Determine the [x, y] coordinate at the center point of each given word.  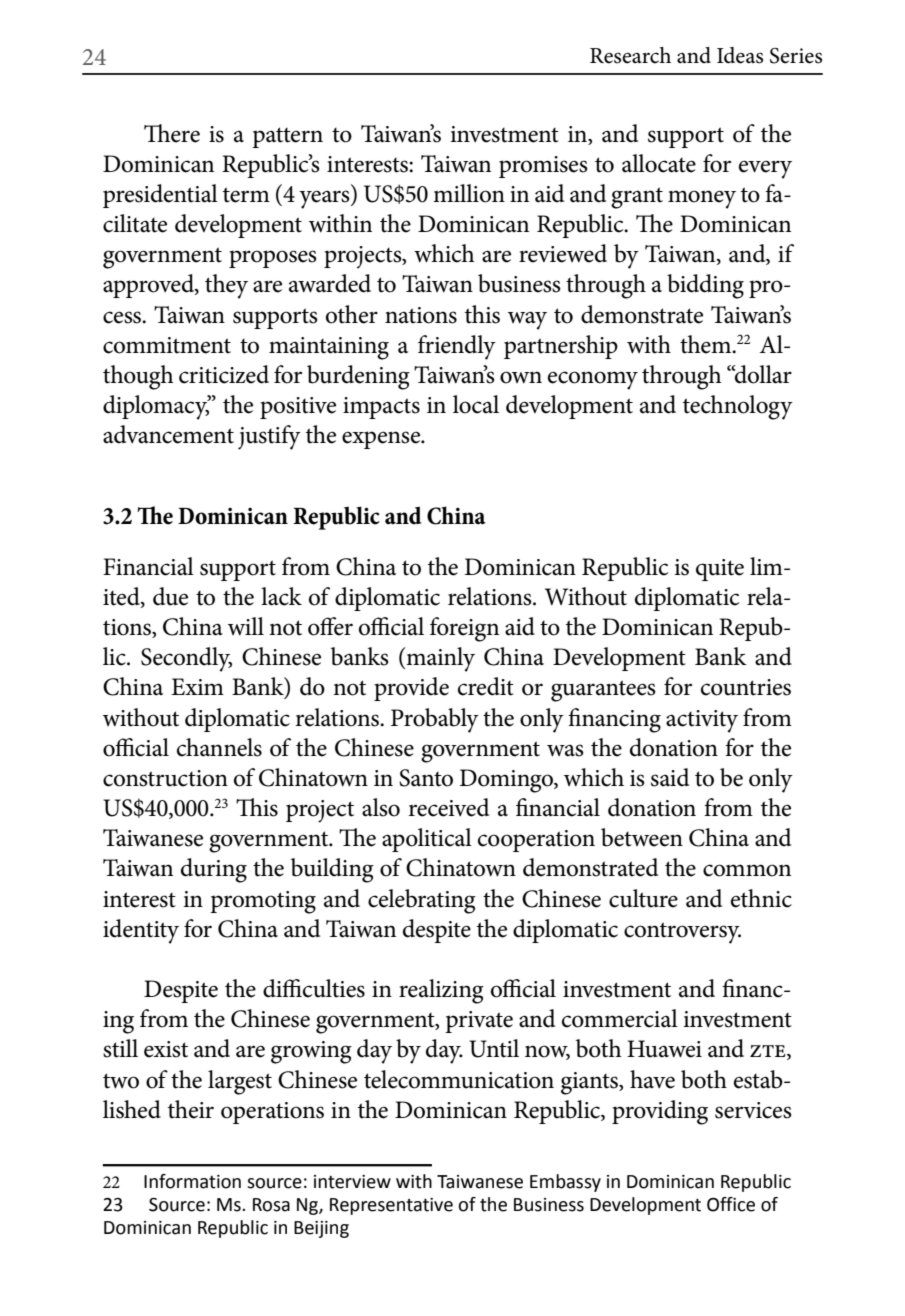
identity [141, 931]
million [469, 193]
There [172, 133]
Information [192, 1181]
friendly [457, 347]
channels [219, 747]
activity [702, 721]
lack [281, 596]
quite [720, 570]
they [226, 286]
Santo [426, 778]
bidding [705, 286]
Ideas [740, 55]
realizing [441, 991]
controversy [682, 933]
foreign [464, 629]
